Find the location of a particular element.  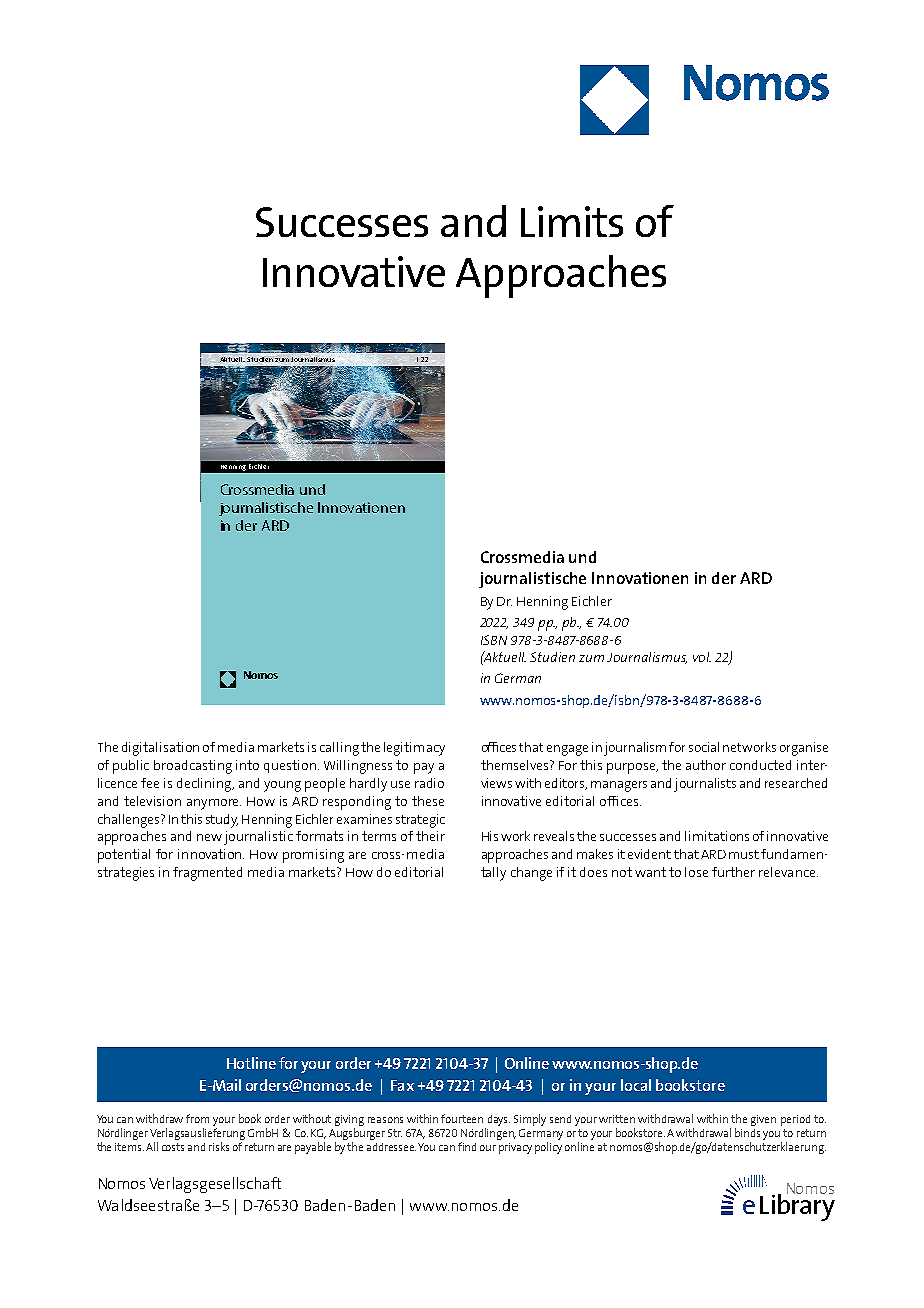

binds is located at coordinates (747, 1132).
